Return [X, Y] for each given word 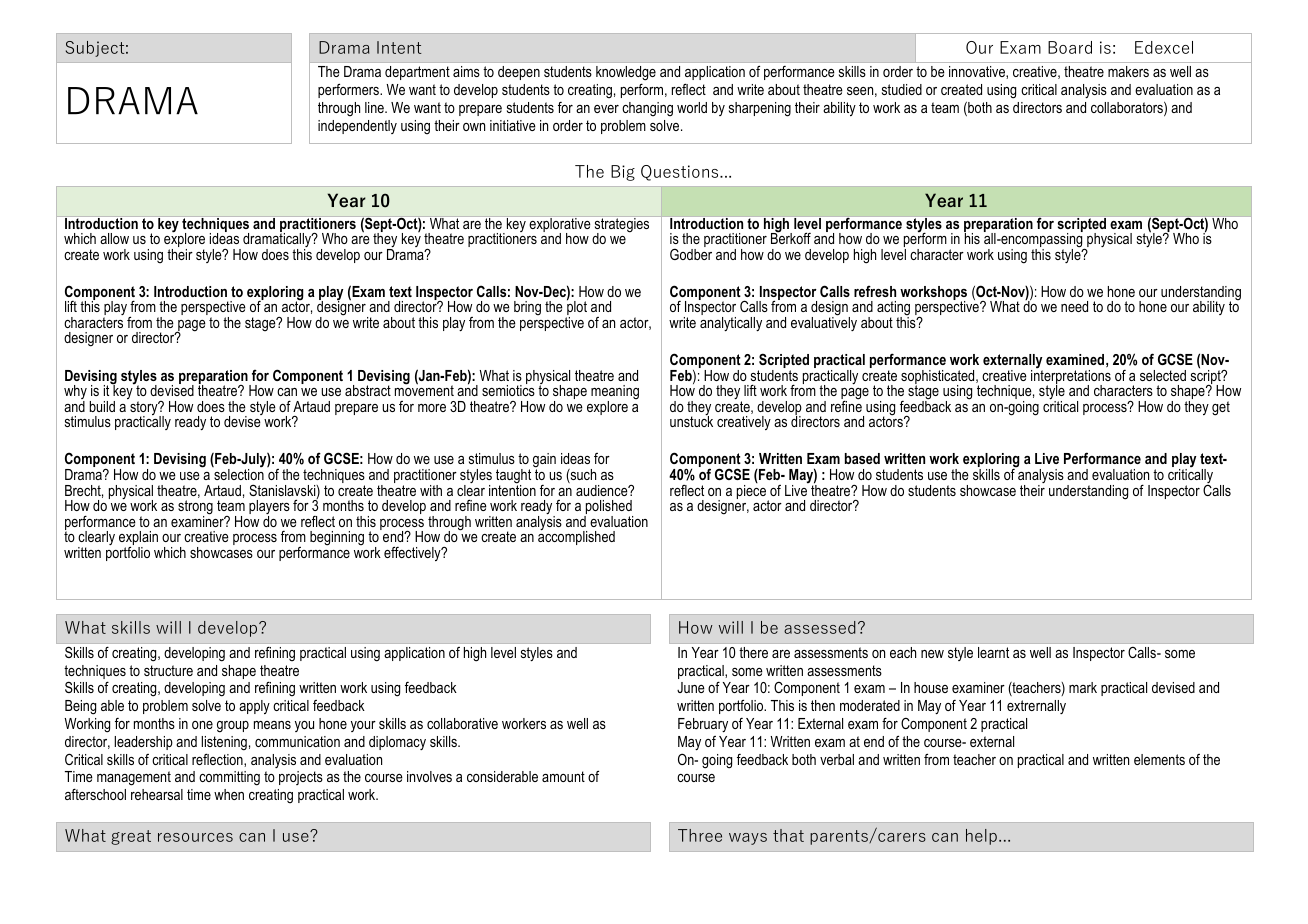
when [229, 794]
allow [114, 238]
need [1074, 306]
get [1221, 408]
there [753, 652]
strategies [622, 226]
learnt [993, 652]
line [375, 107]
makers [1128, 71]
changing [647, 109]
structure [168, 670]
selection [239, 474]
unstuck [691, 420]
